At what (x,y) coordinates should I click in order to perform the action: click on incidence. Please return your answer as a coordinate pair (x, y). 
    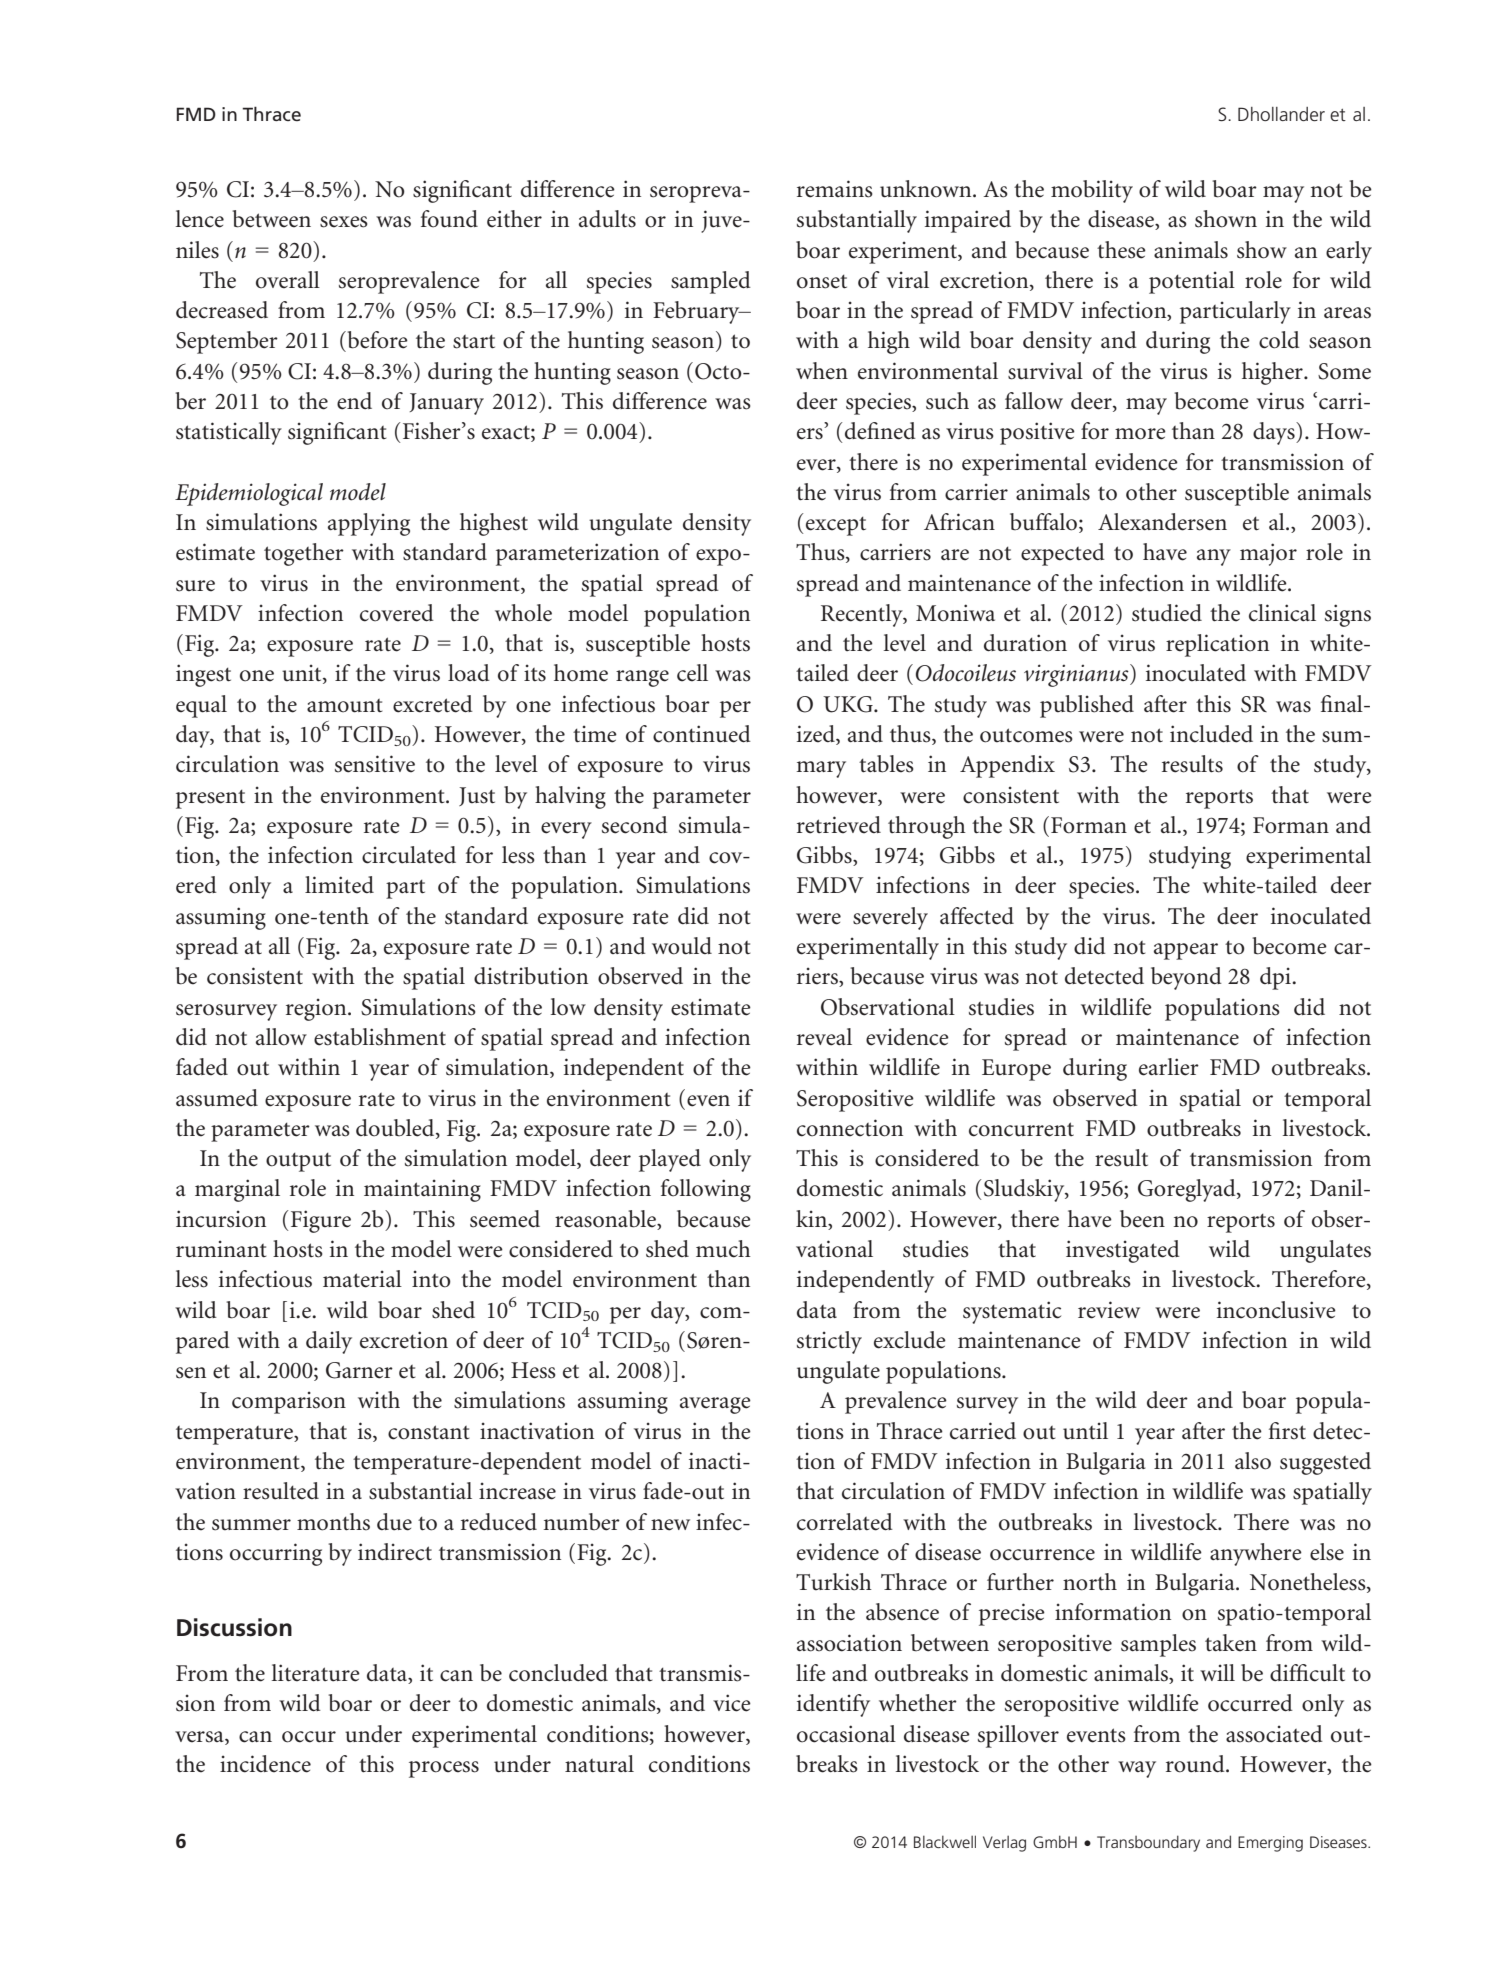
    Looking at the image, I should click on (265, 1764).
